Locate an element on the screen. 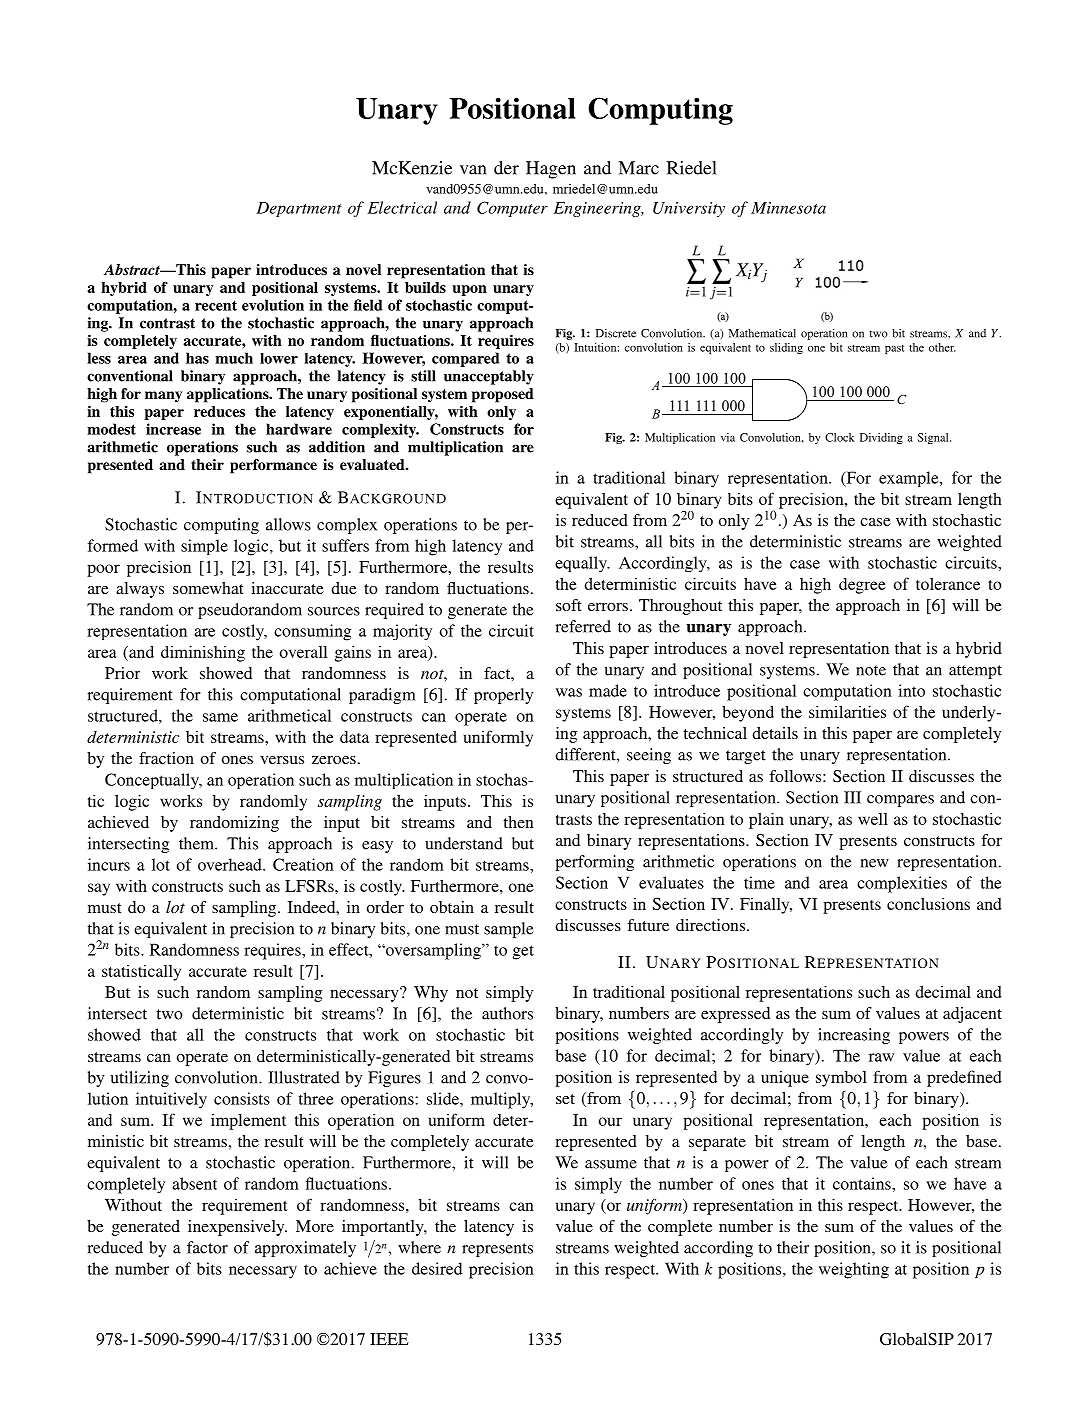  Department is located at coordinates (299, 209).
